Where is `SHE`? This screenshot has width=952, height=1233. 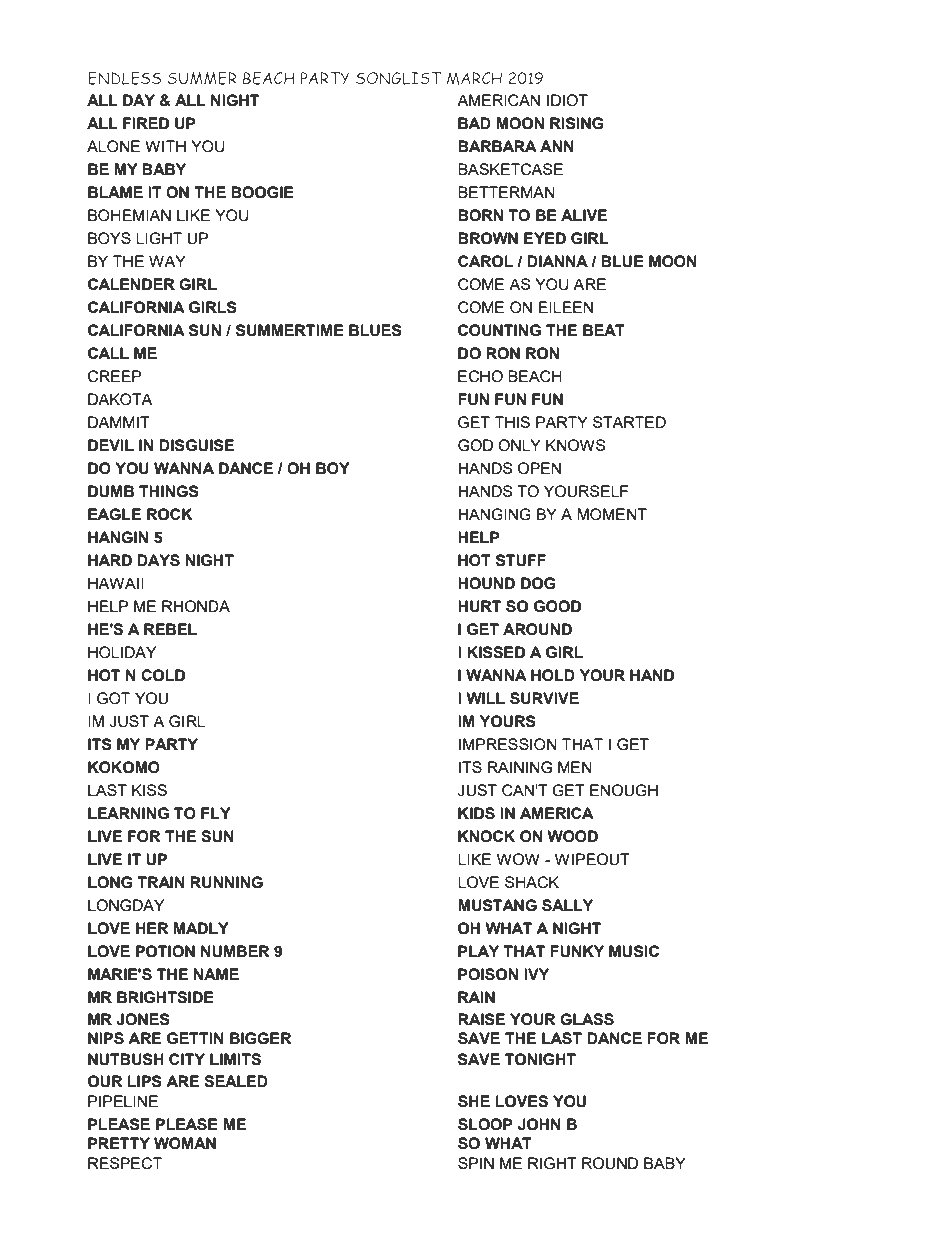 SHE is located at coordinates (474, 1101).
